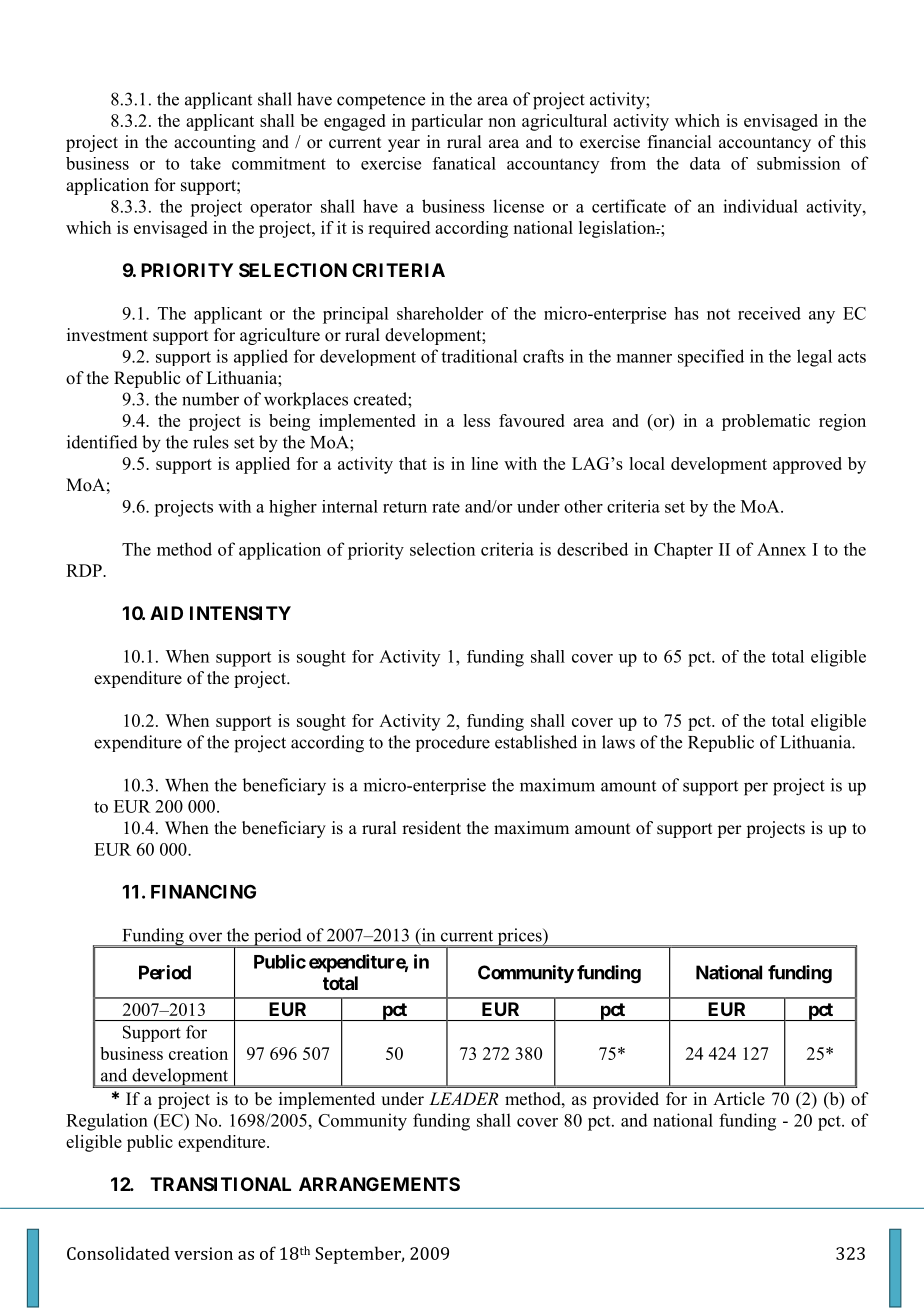  What do you see at coordinates (215, 143) in the screenshot?
I see `accounting` at bounding box center [215, 143].
